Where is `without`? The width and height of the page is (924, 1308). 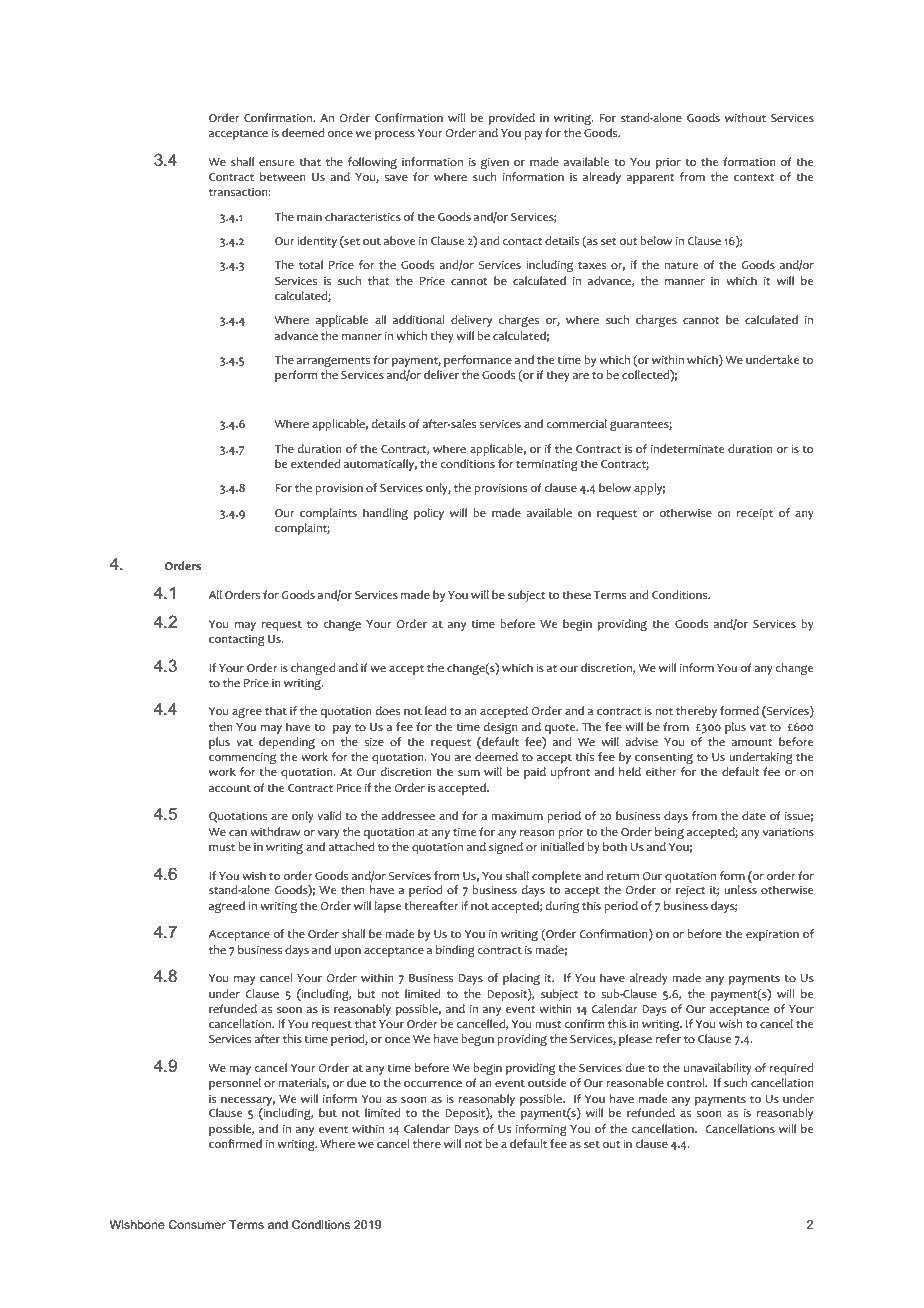
without is located at coordinates (745, 118).
